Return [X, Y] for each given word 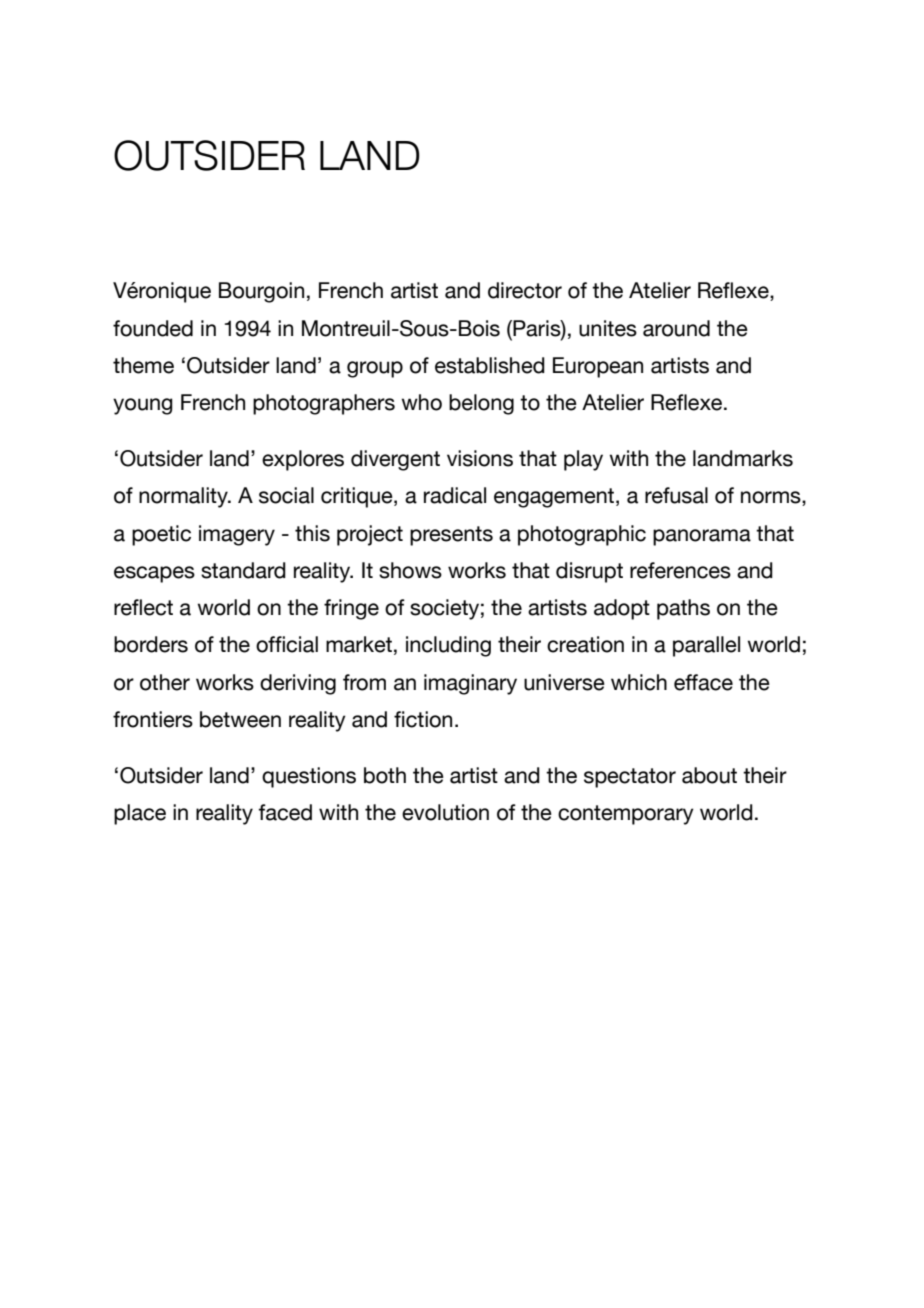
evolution [445, 812]
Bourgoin [261, 292]
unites [608, 328]
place [140, 814]
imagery [237, 535]
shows [410, 570]
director [525, 290]
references [680, 570]
